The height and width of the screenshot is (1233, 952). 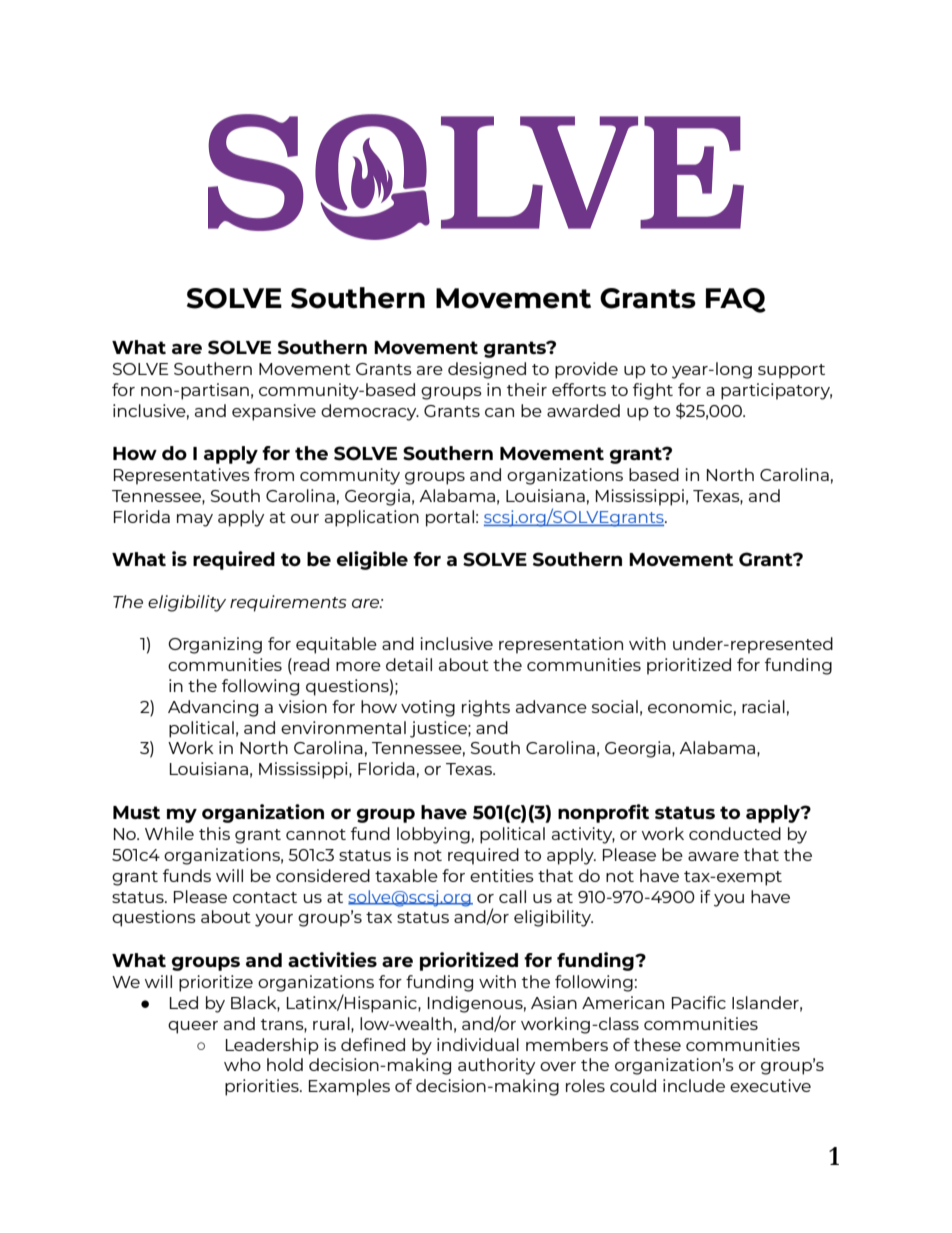 What do you see at coordinates (213, 708) in the screenshot?
I see `Advancing` at bounding box center [213, 708].
